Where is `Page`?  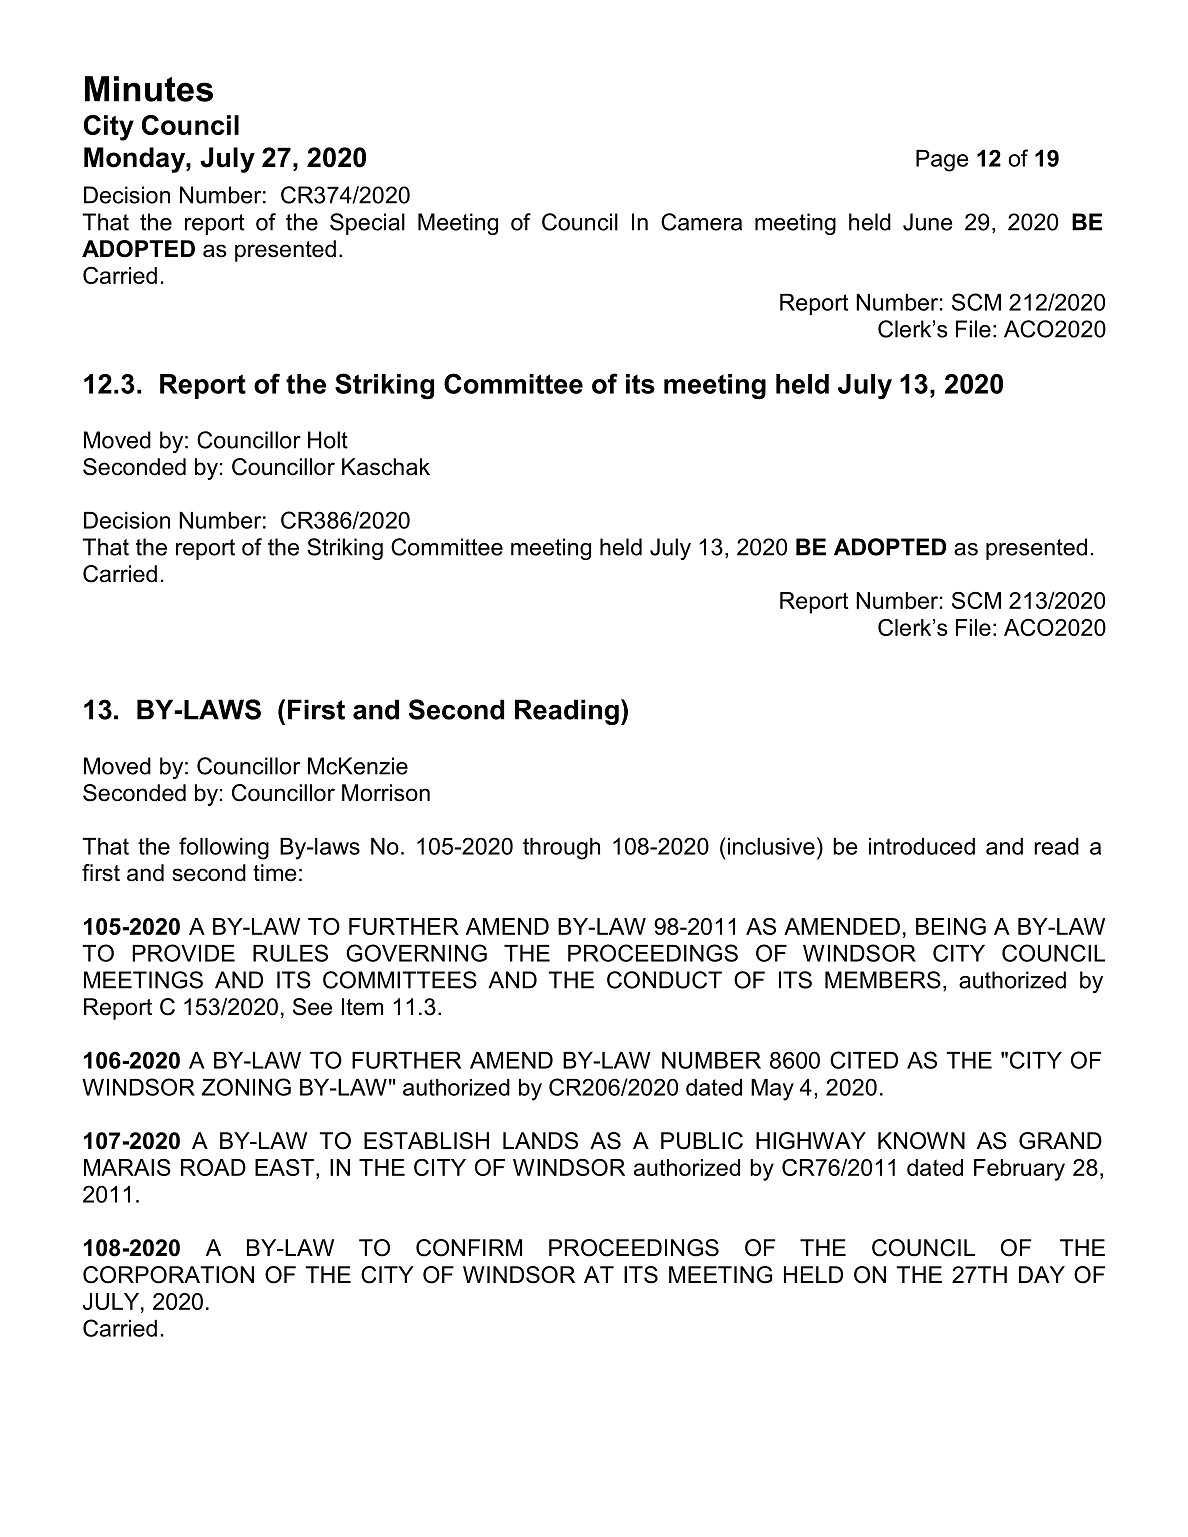 Page is located at coordinates (942, 161).
